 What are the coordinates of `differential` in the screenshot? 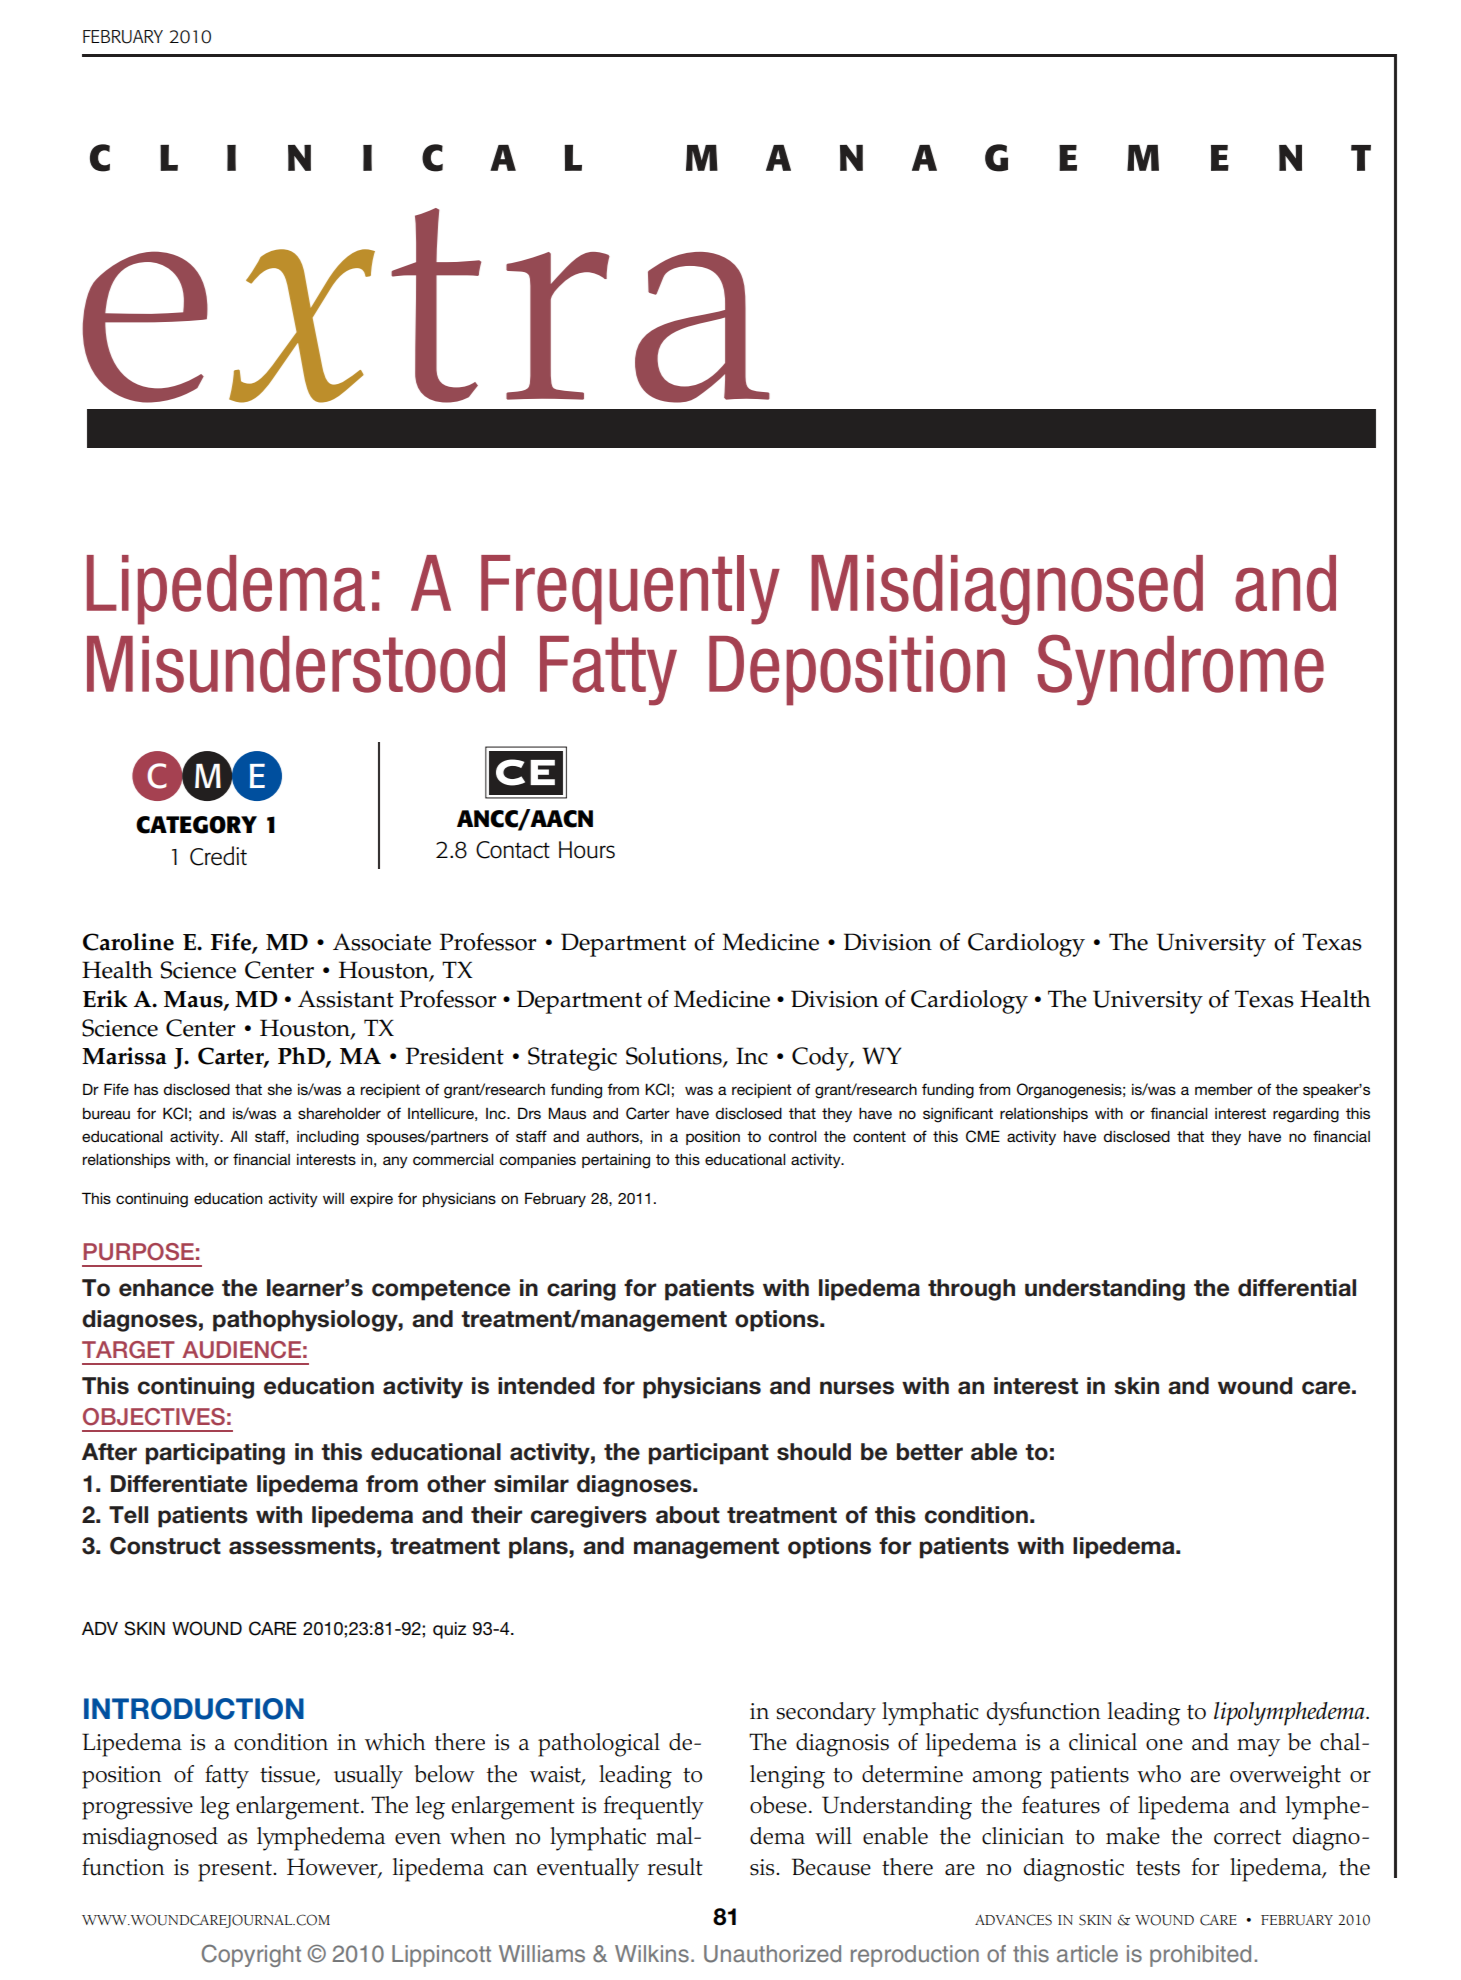 It's located at (1297, 1288).
